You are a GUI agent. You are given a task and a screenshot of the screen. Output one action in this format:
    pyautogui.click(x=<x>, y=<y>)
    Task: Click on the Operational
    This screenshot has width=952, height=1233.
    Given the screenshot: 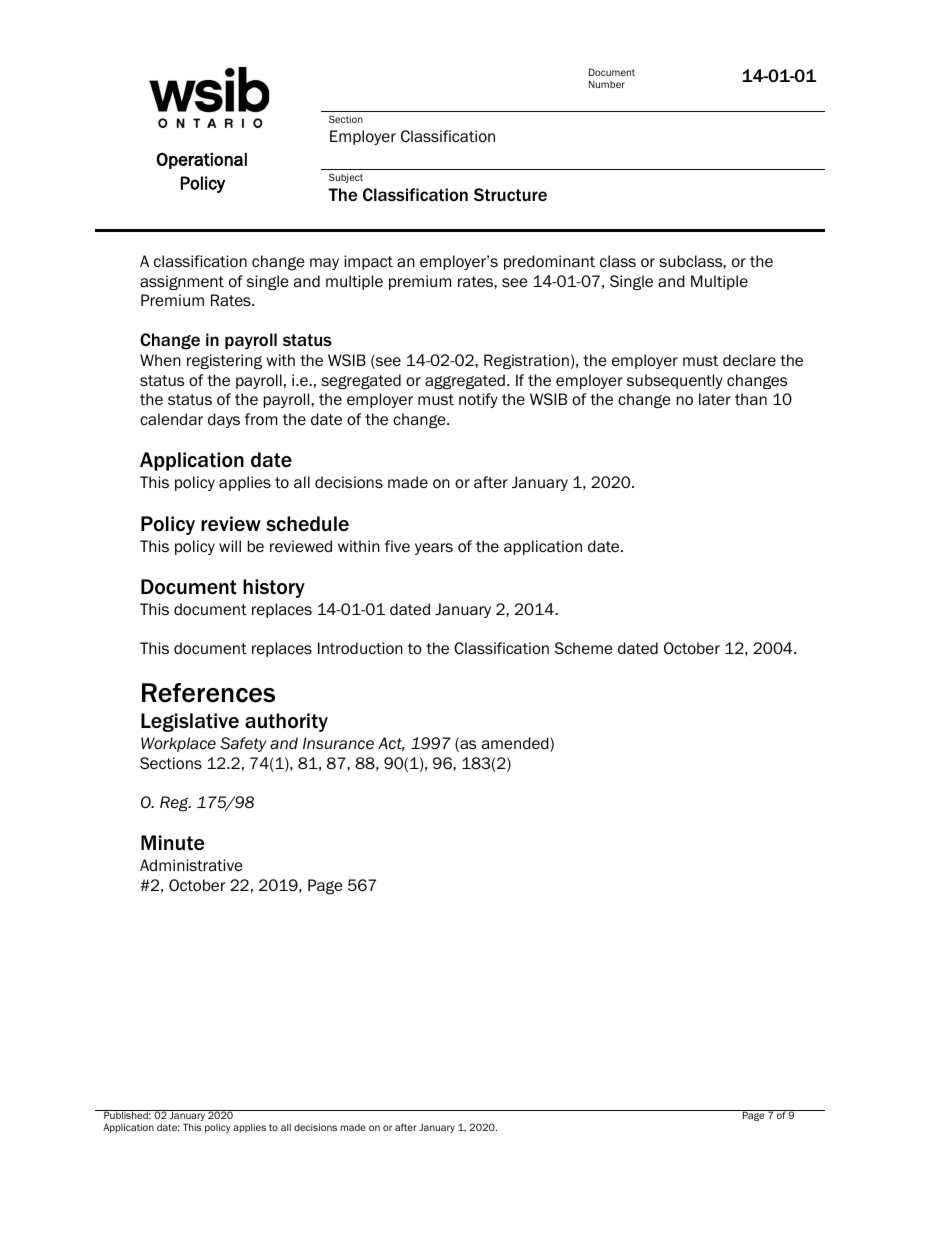 What is the action you would take?
    pyautogui.click(x=202, y=160)
